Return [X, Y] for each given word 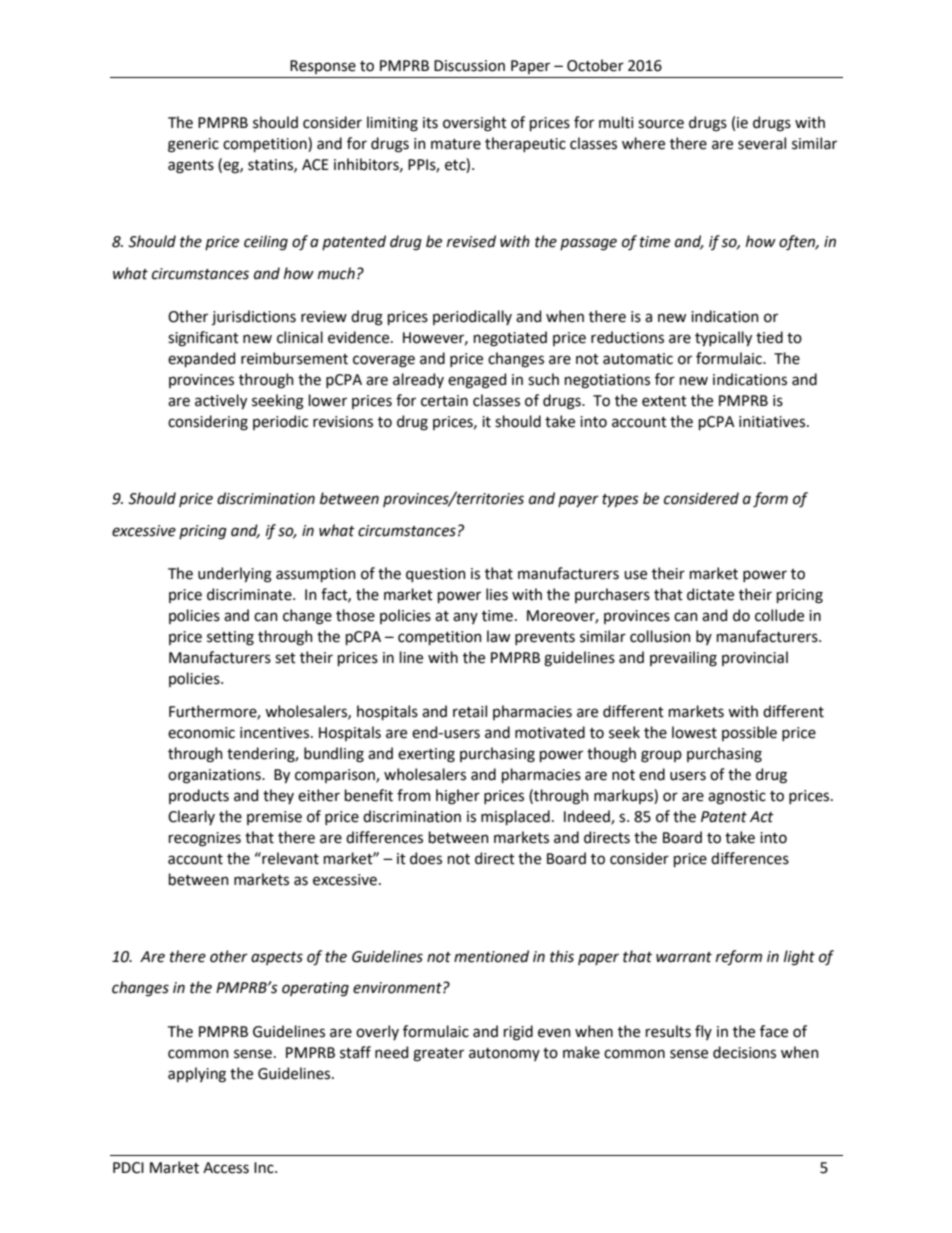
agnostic [737, 797]
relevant [289, 858]
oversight [475, 124]
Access [226, 1168]
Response [323, 67]
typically [723, 338]
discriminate [250, 594]
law [498, 636]
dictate [710, 594]
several [762, 143]
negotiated [510, 339]
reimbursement [294, 358]
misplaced [515, 817]
